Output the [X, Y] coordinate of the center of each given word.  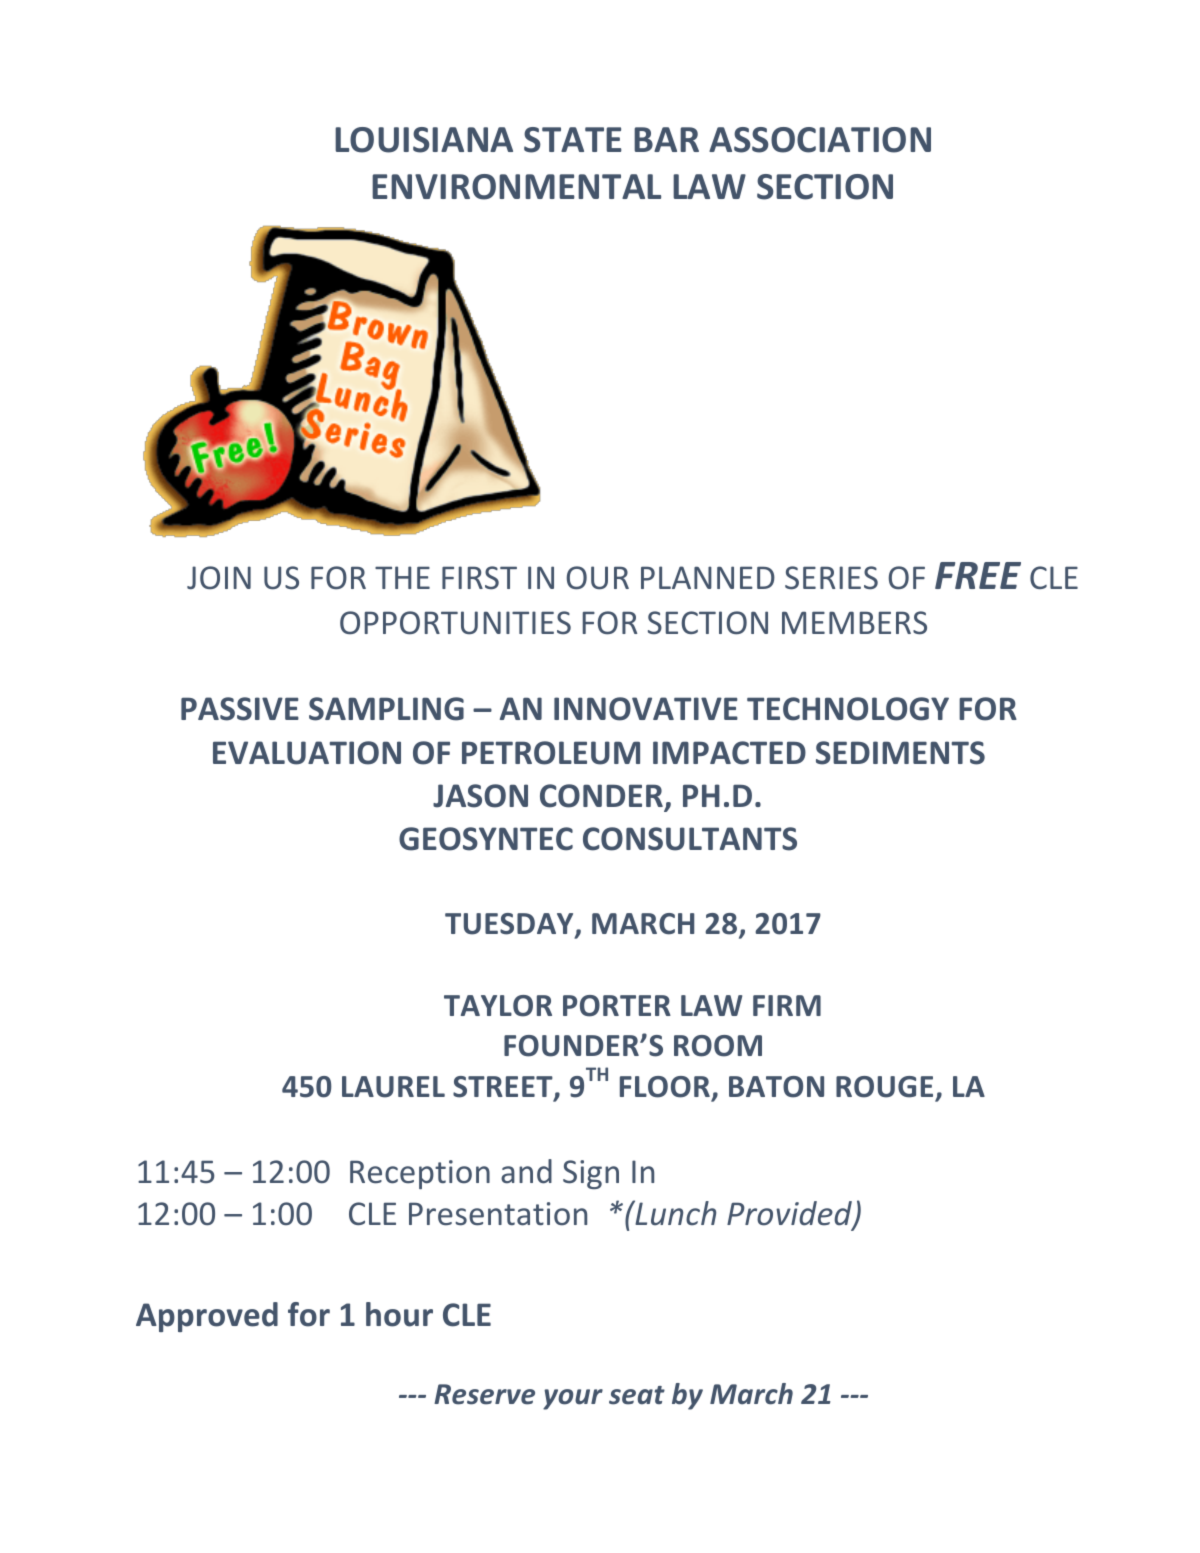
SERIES [831, 578]
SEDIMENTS [900, 753]
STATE [573, 140]
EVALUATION [307, 753]
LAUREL [393, 1087]
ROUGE [884, 1087]
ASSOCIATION [820, 140]
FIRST [479, 578]
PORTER [617, 1006]
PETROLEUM [551, 753]
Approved [207, 1317]
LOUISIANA [424, 140]
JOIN [219, 578]
